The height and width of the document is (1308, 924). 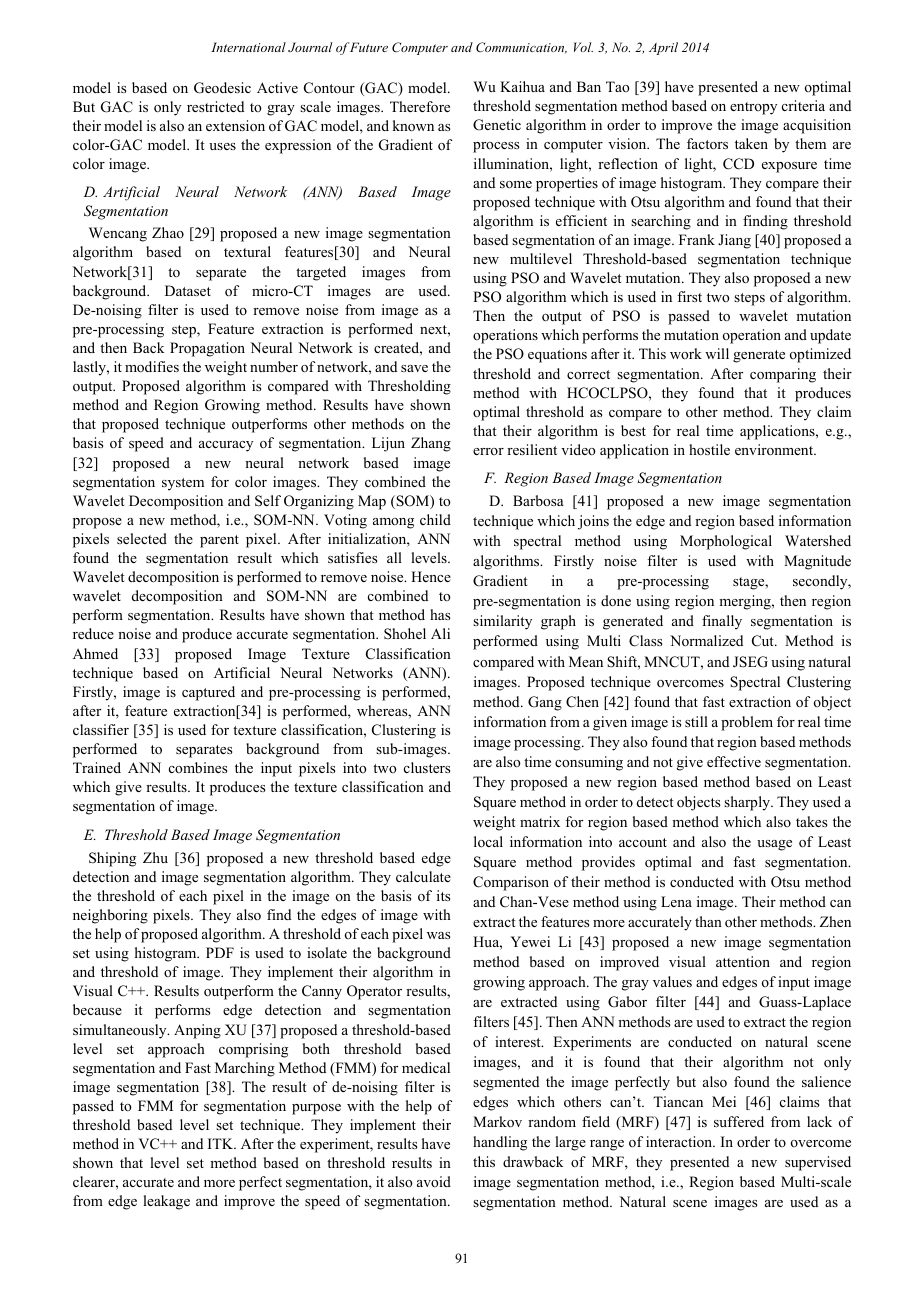 What do you see at coordinates (739, 1121) in the document?
I see `suffered` at bounding box center [739, 1121].
